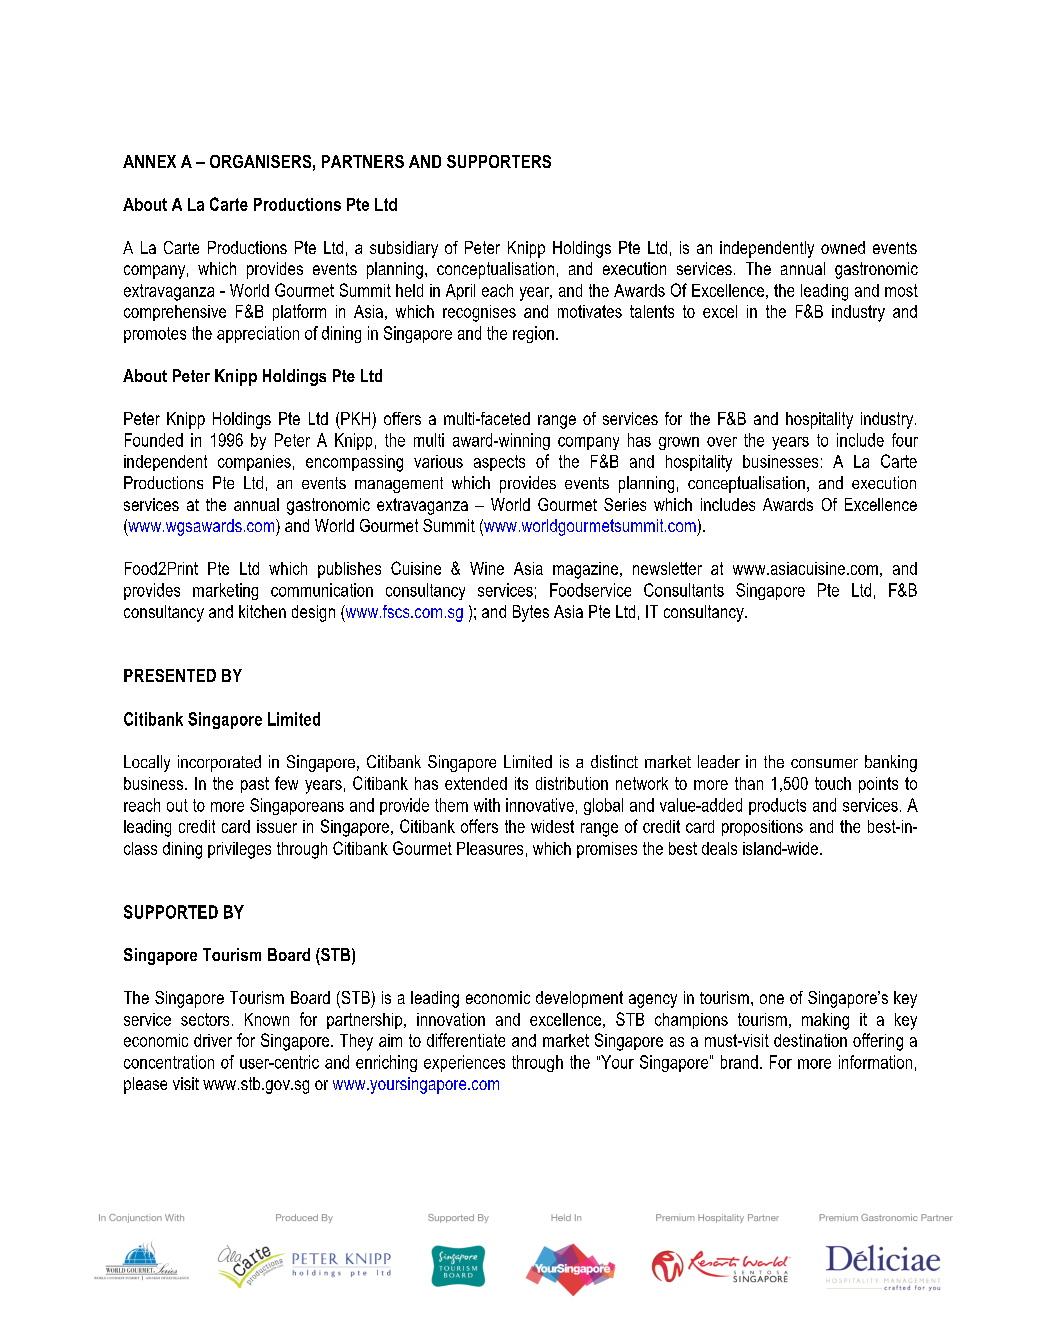  What do you see at coordinates (843, 247) in the screenshot?
I see `owned` at bounding box center [843, 247].
